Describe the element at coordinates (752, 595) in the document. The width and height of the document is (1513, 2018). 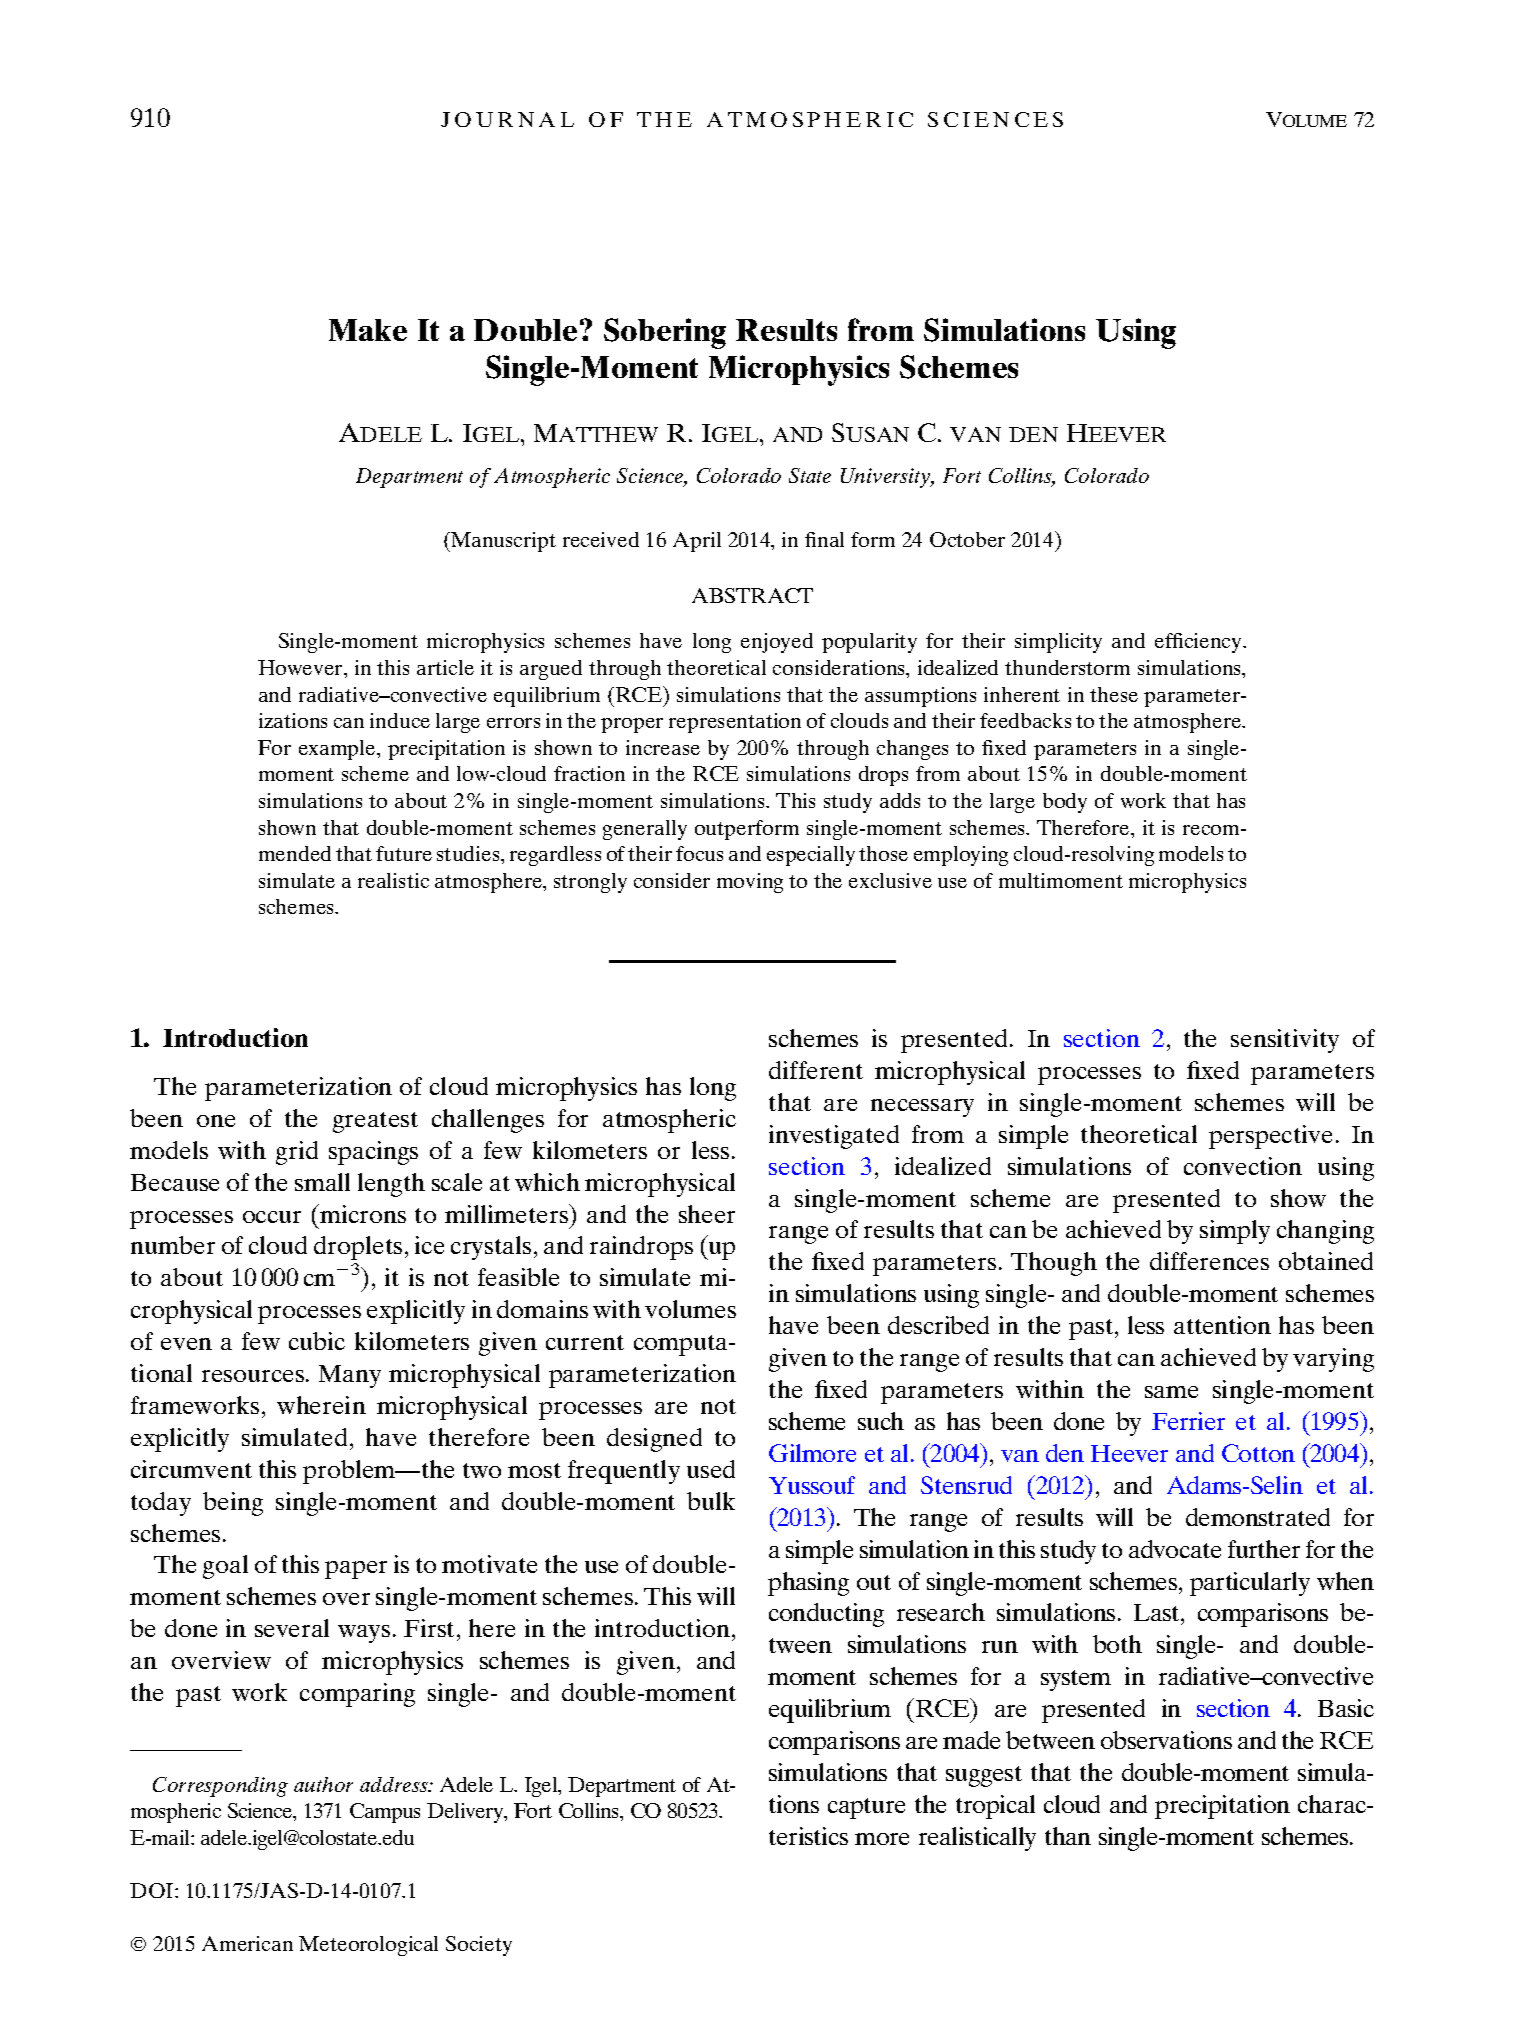
I see `ABSTRACT` at that location.
